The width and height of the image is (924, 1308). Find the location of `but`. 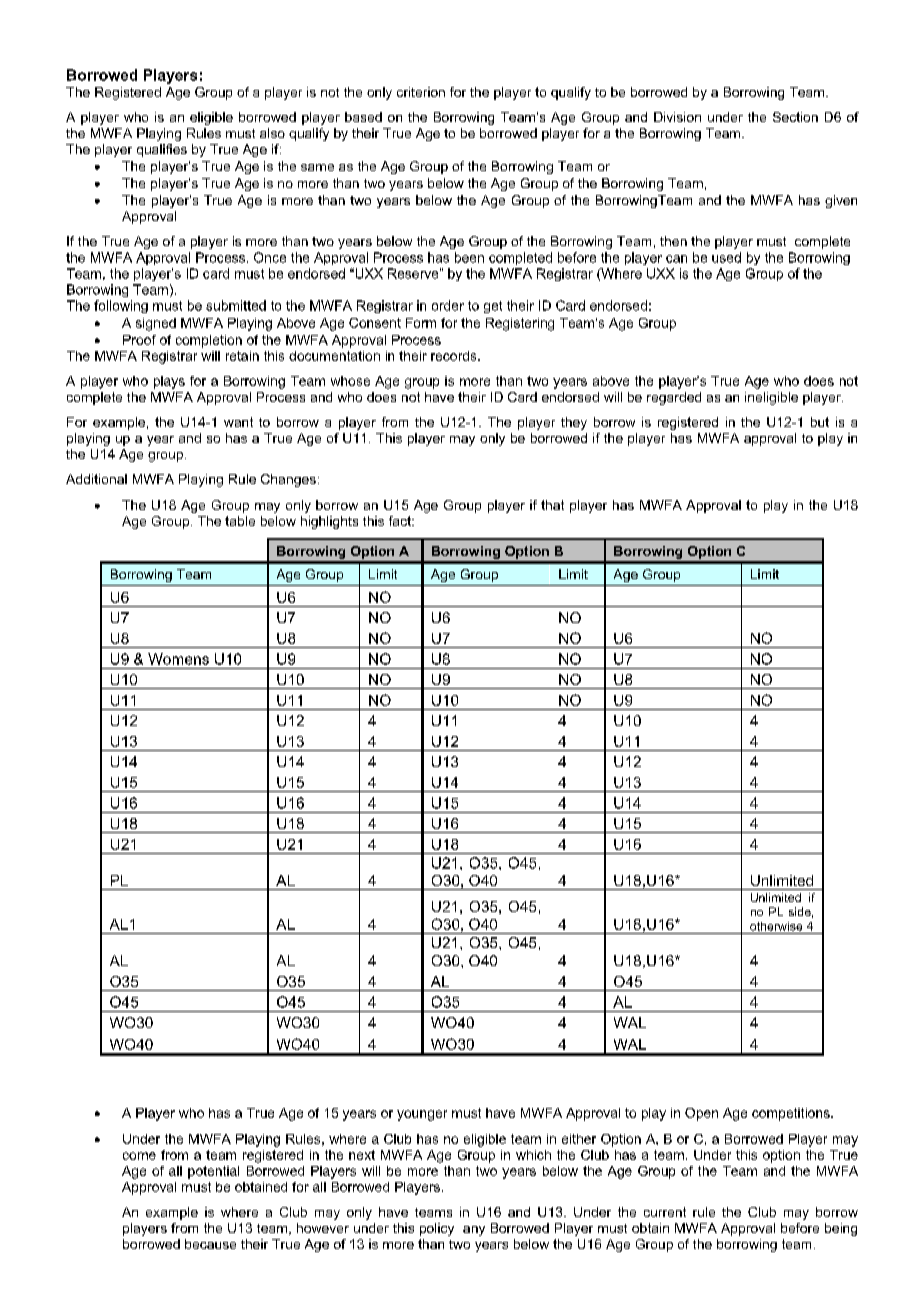

but is located at coordinates (820, 422).
